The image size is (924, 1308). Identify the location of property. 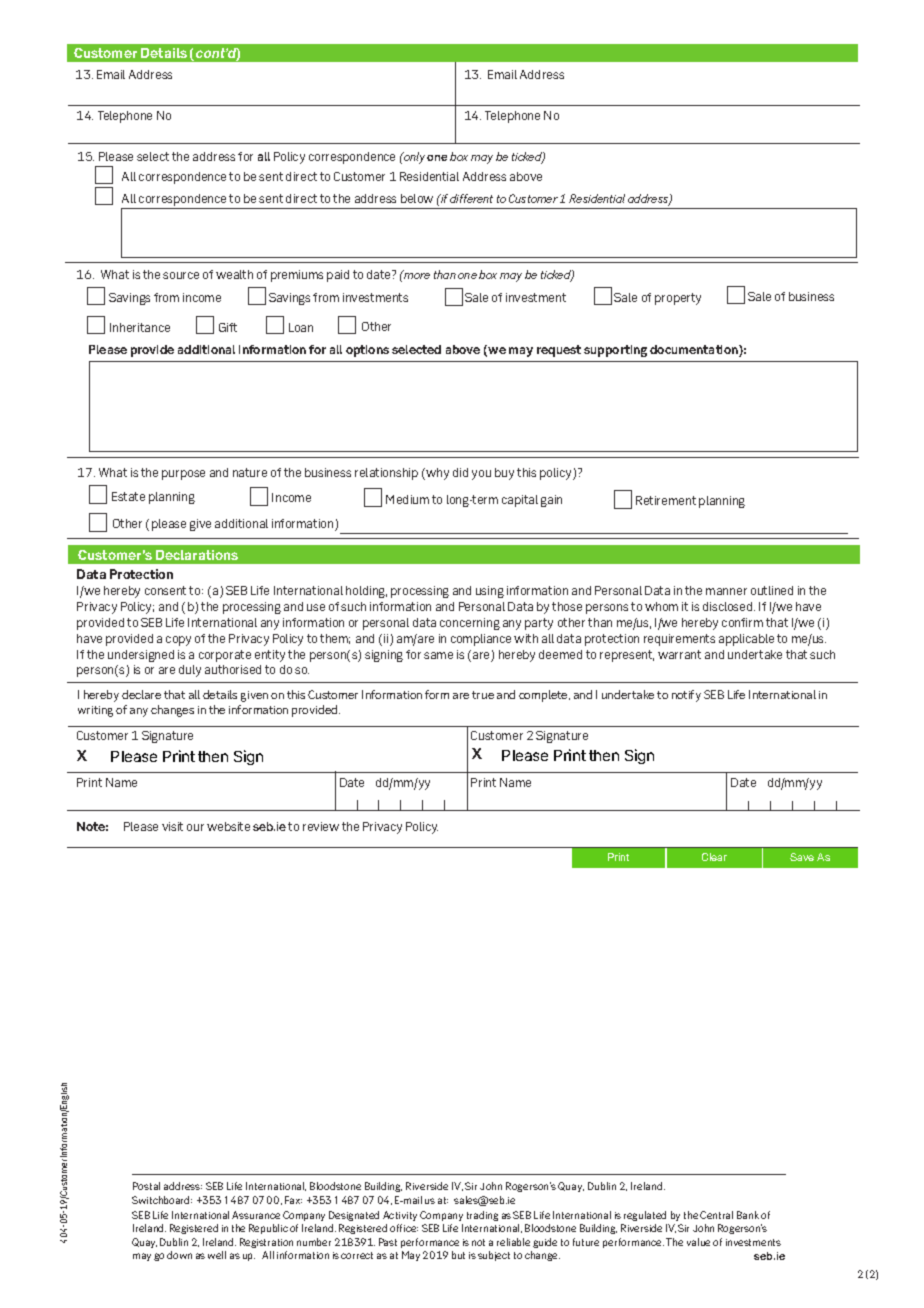
(678, 299).
